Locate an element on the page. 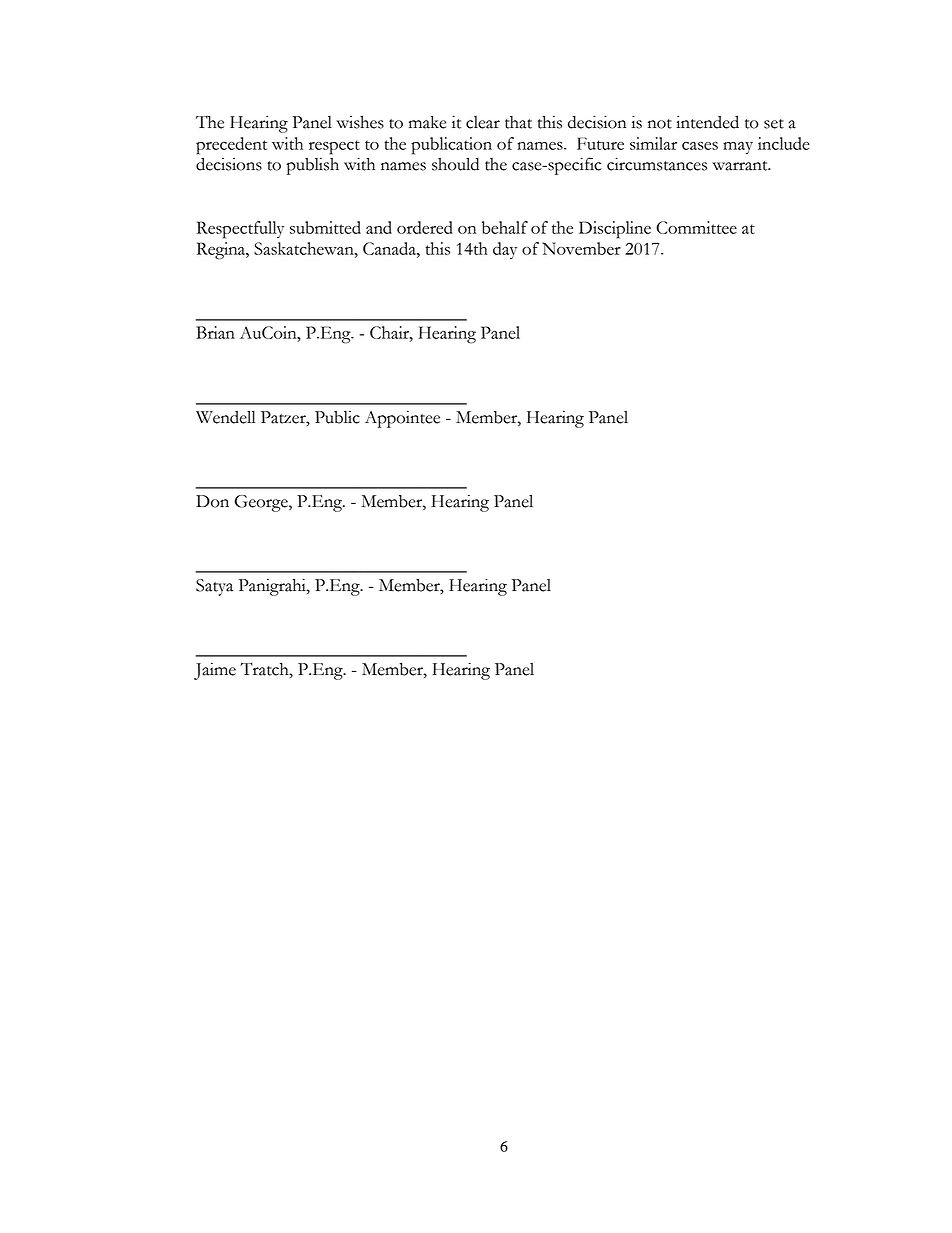 The image size is (952, 1233). November is located at coordinates (581, 248).
